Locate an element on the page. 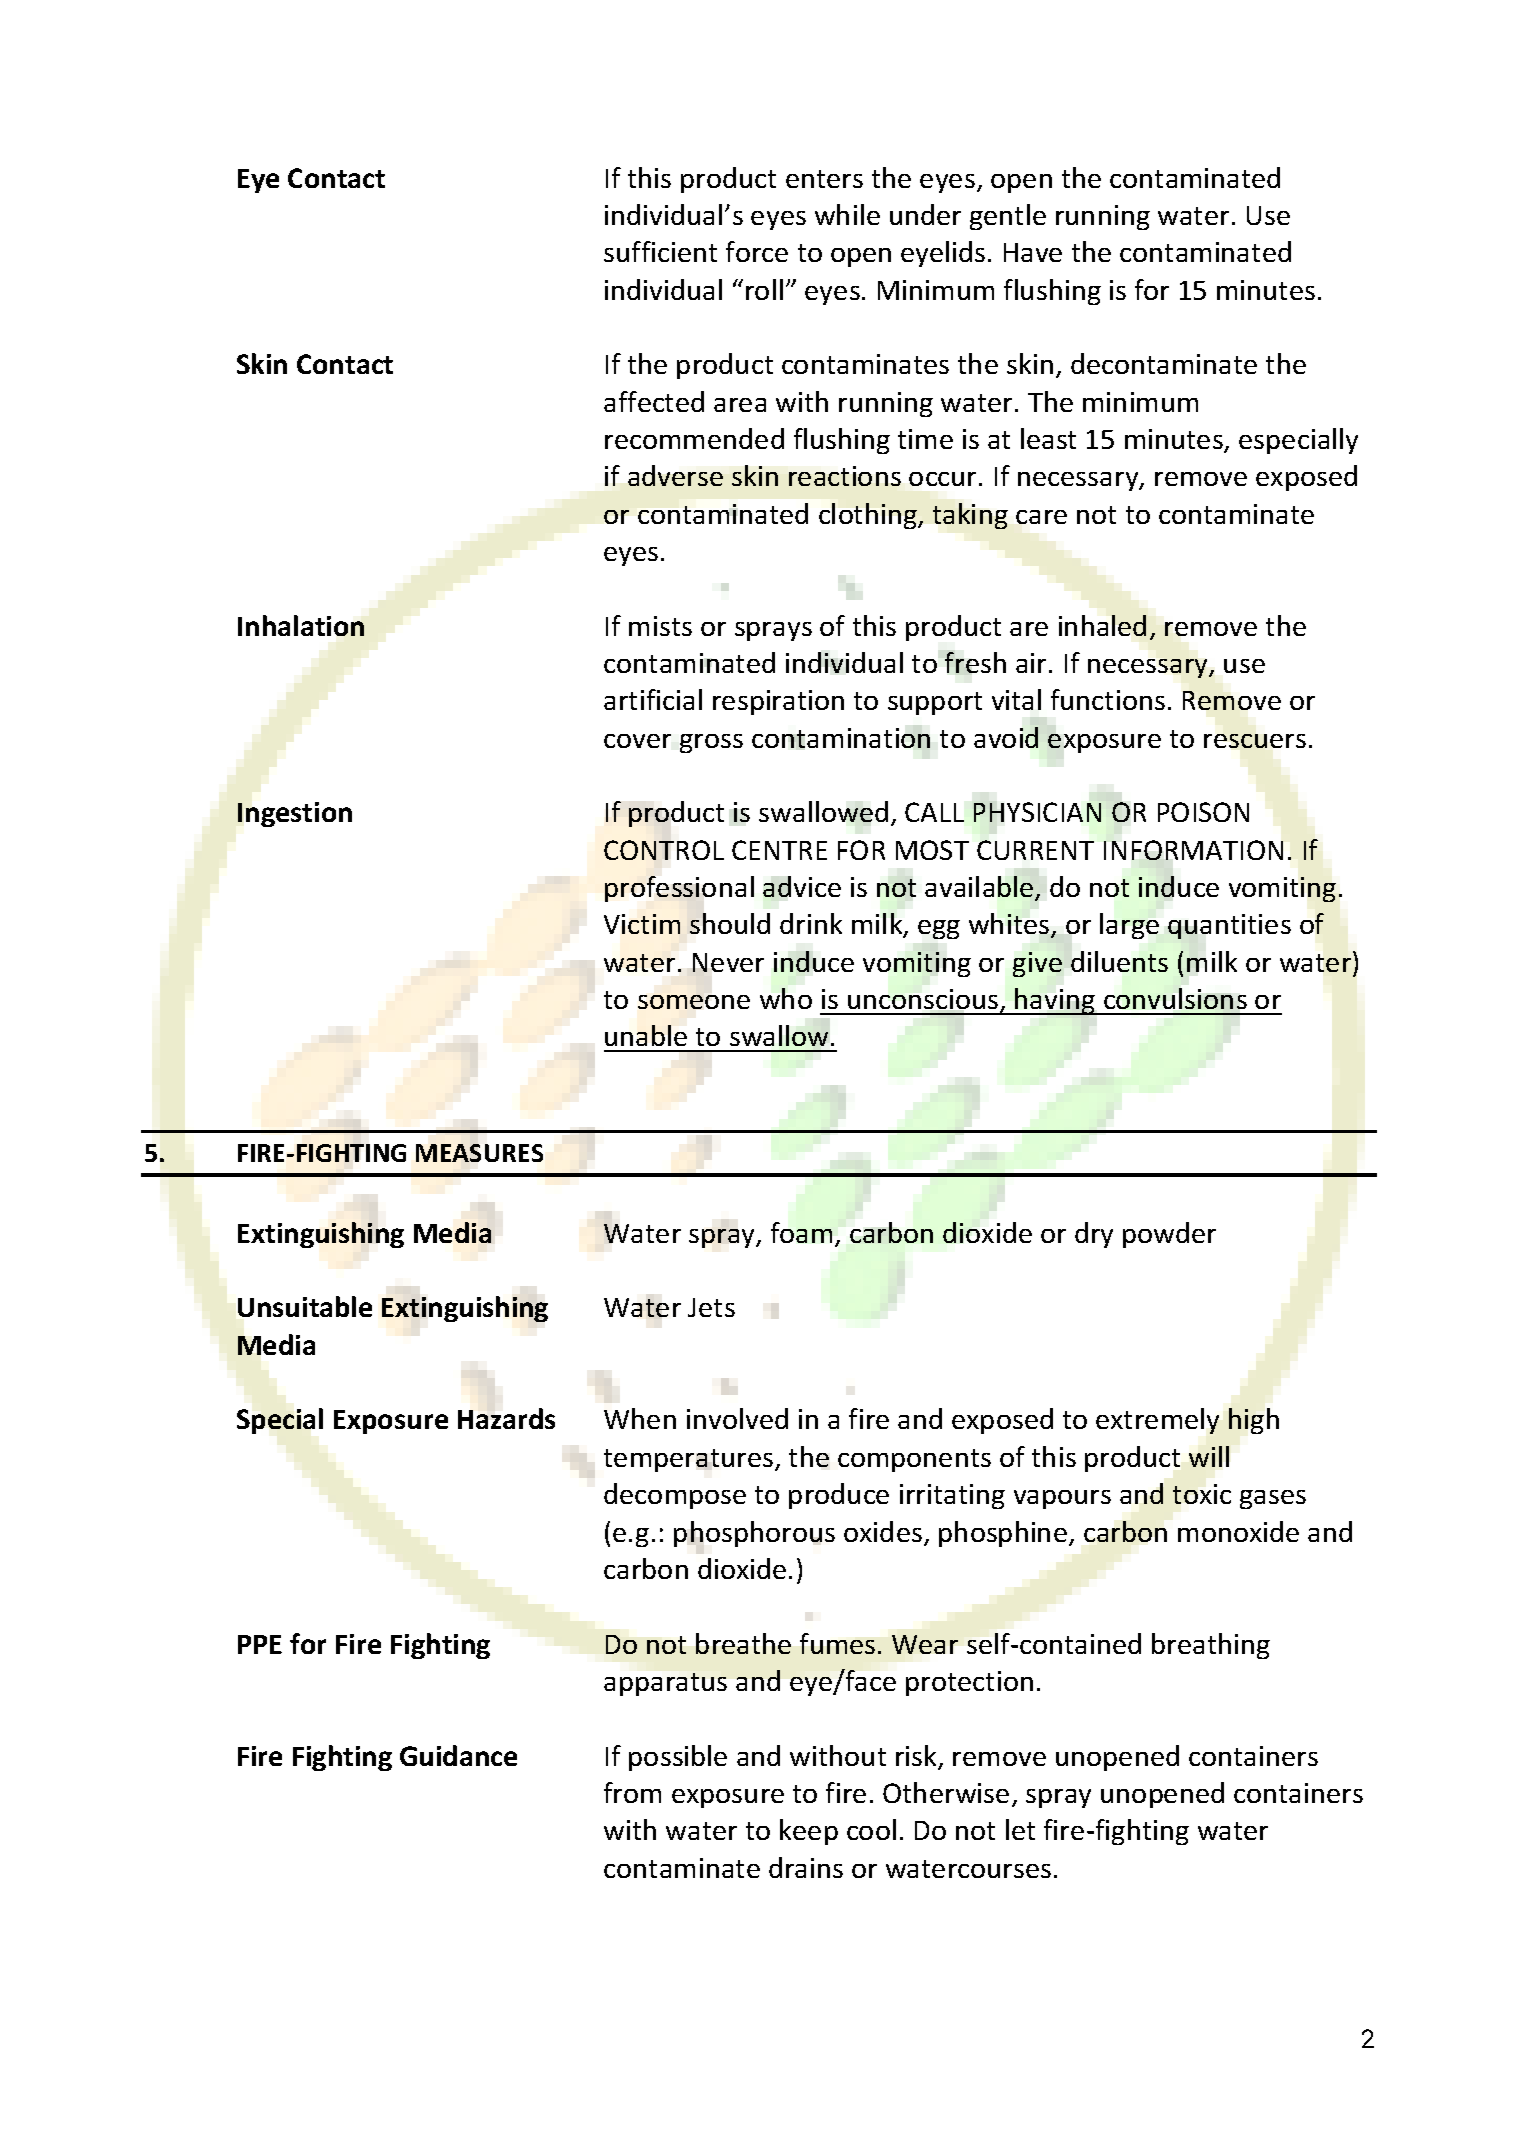  force is located at coordinates (757, 251).
